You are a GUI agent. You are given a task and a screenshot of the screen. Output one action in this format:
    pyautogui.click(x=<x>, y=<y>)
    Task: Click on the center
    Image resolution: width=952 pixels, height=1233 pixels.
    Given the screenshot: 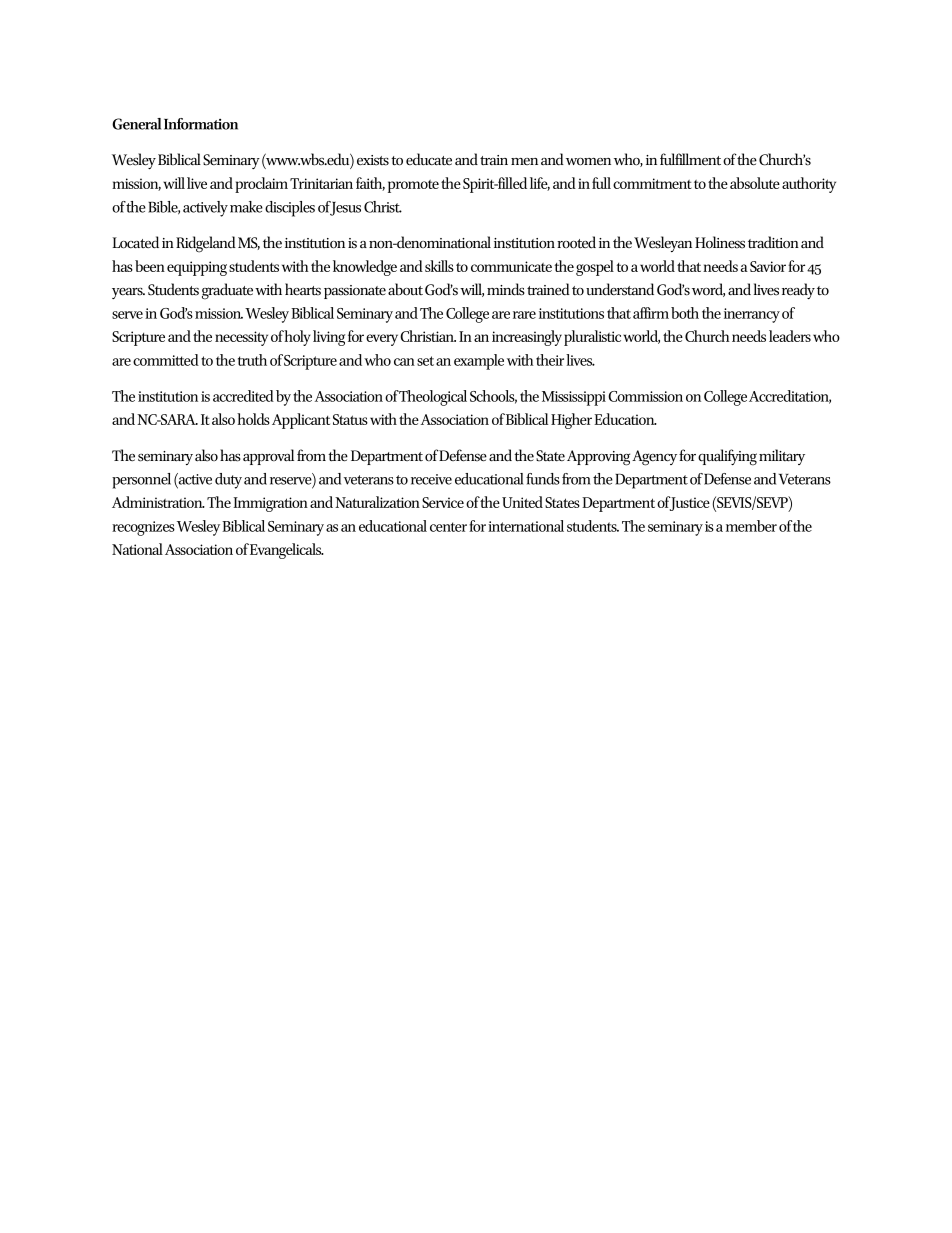 What is the action you would take?
    pyautogui.click(x=448, y=527)
